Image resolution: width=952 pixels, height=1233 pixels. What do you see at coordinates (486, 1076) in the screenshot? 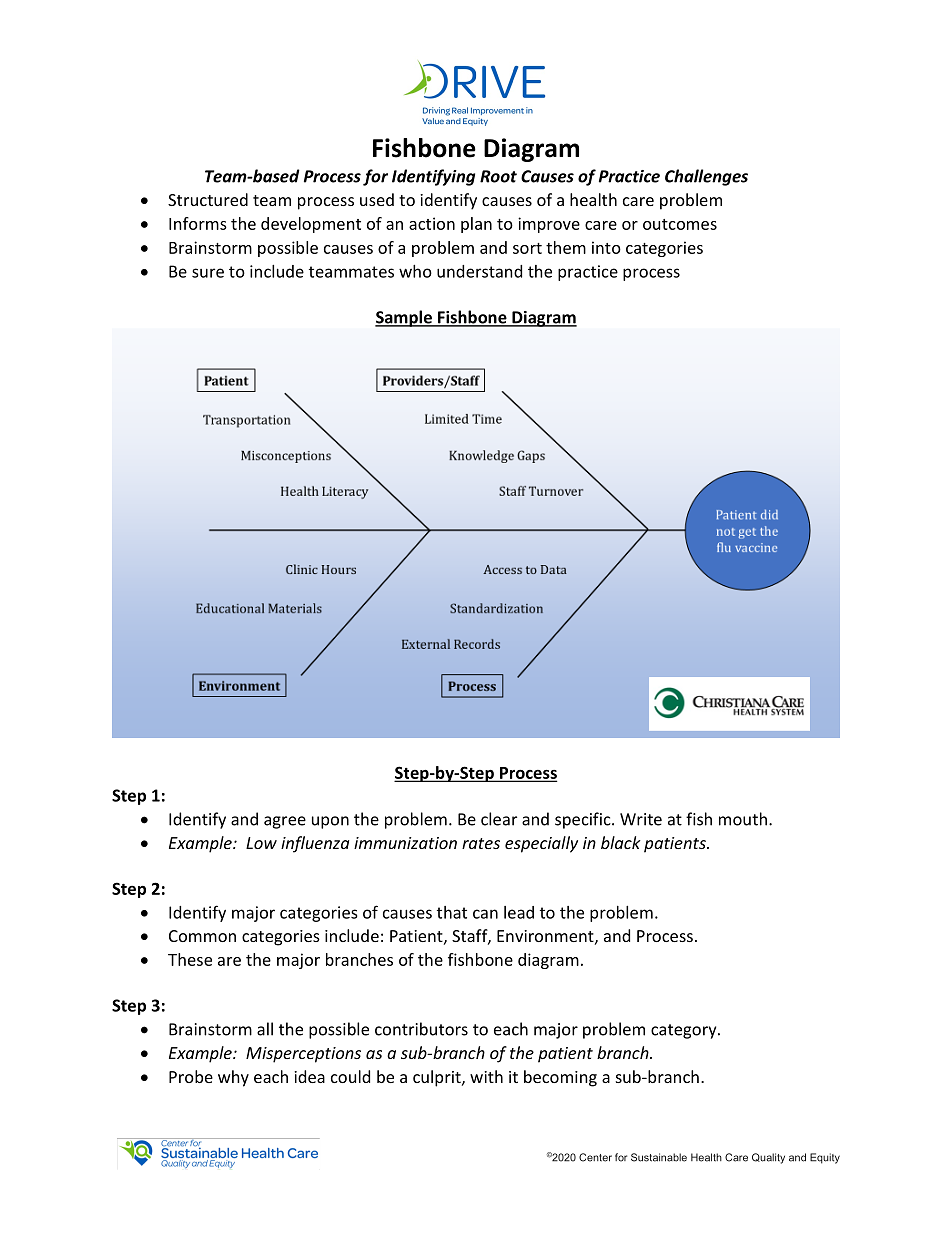
I see `with` at bounding box center [486, 1076].
